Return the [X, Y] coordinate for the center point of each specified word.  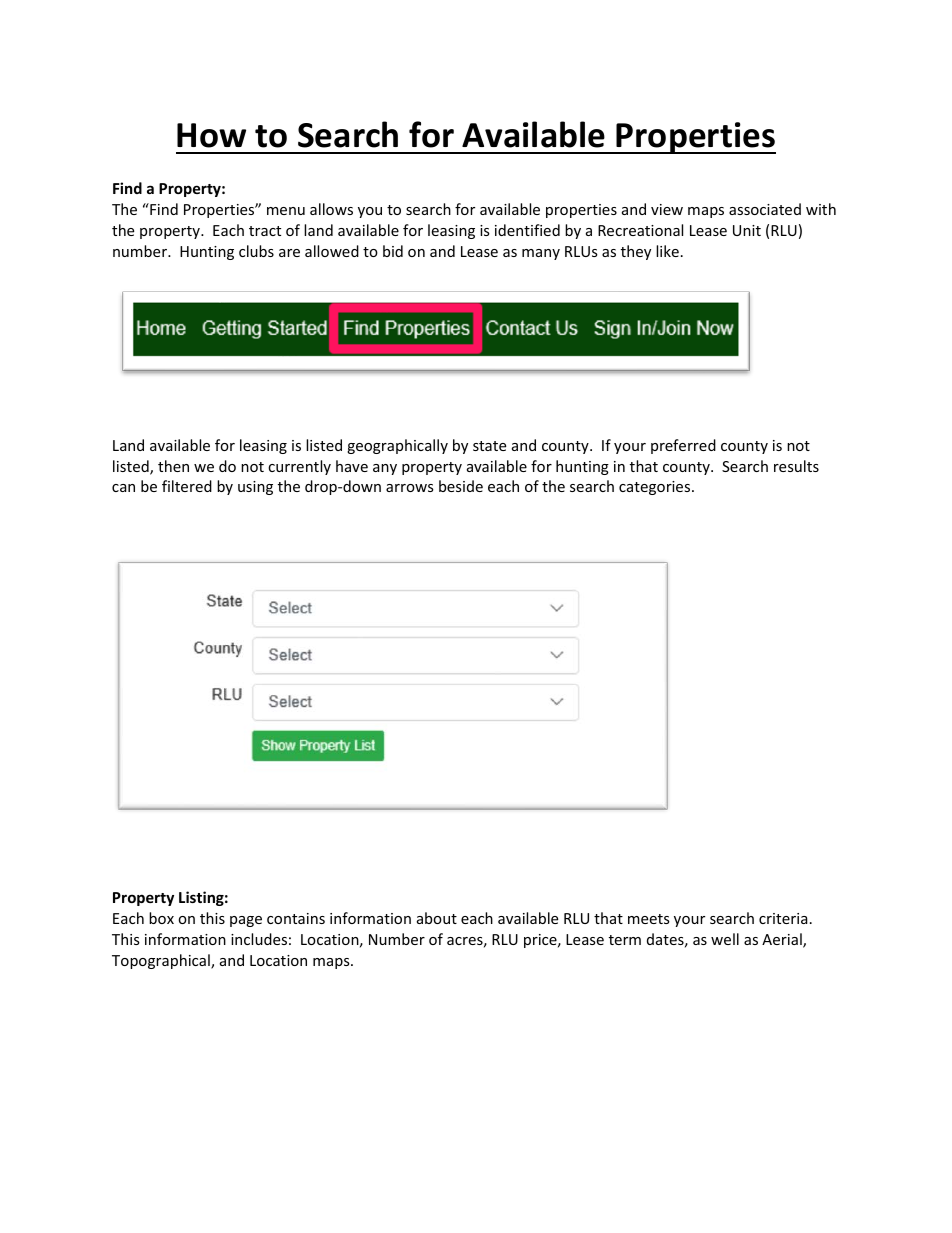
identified [527, 230]
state [489, 446]
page [246, 921]
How [211, 135]
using [255, 488]
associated [765, 209]
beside [461, 486]
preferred [683, 446]
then [173, 466]
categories [656, 488]
